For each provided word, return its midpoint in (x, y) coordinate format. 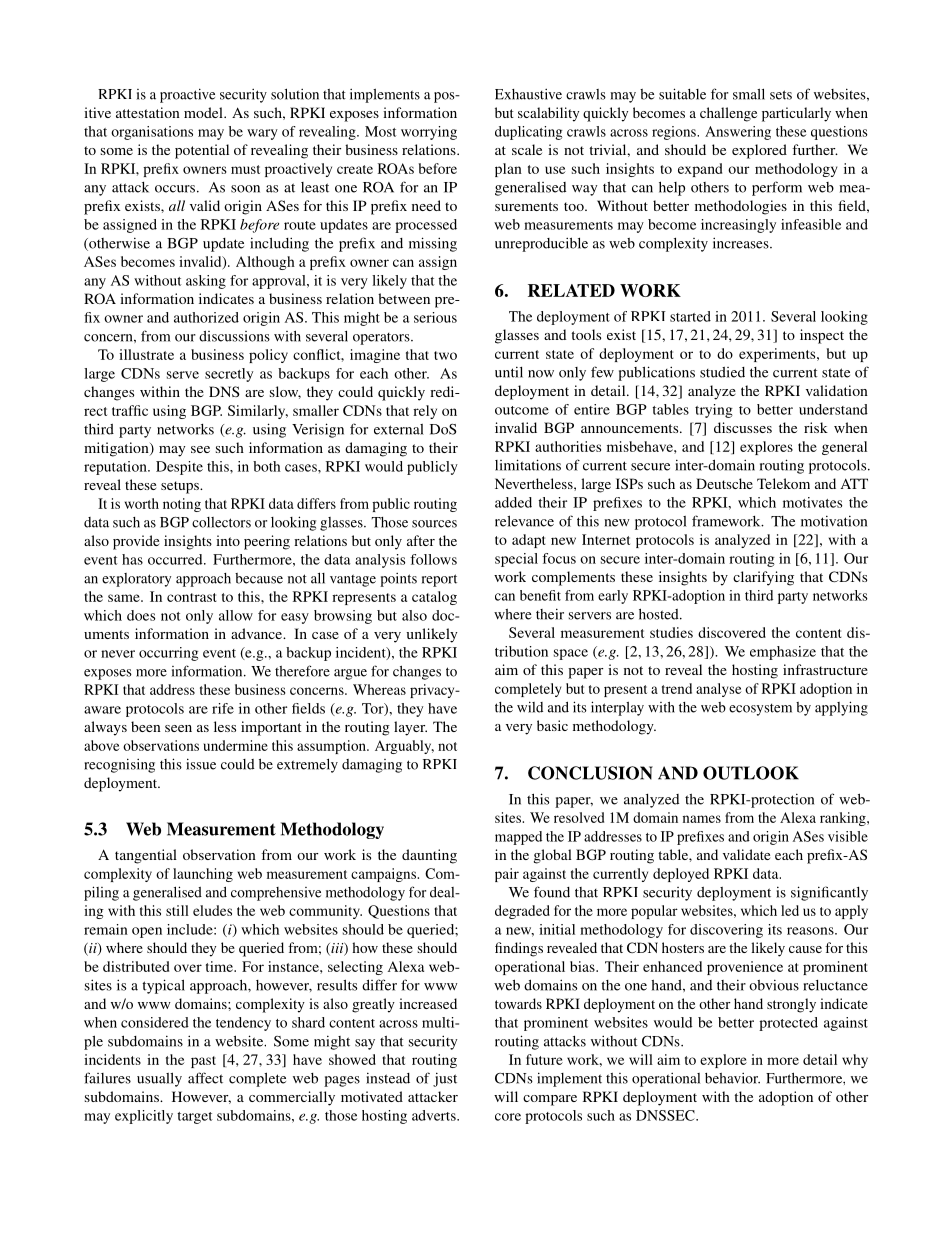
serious (435, 317)
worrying (429, 133)
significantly (829, 893)
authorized (206, 317)
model (204, 112)
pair (507, 875)
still (177, 910)
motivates (812, 502)
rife (223, 708)
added (513, 502)
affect (205, 1078)
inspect (822, 336)
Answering (738, 133)
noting (182, 505)
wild (530, 707)
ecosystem (760, 709)
